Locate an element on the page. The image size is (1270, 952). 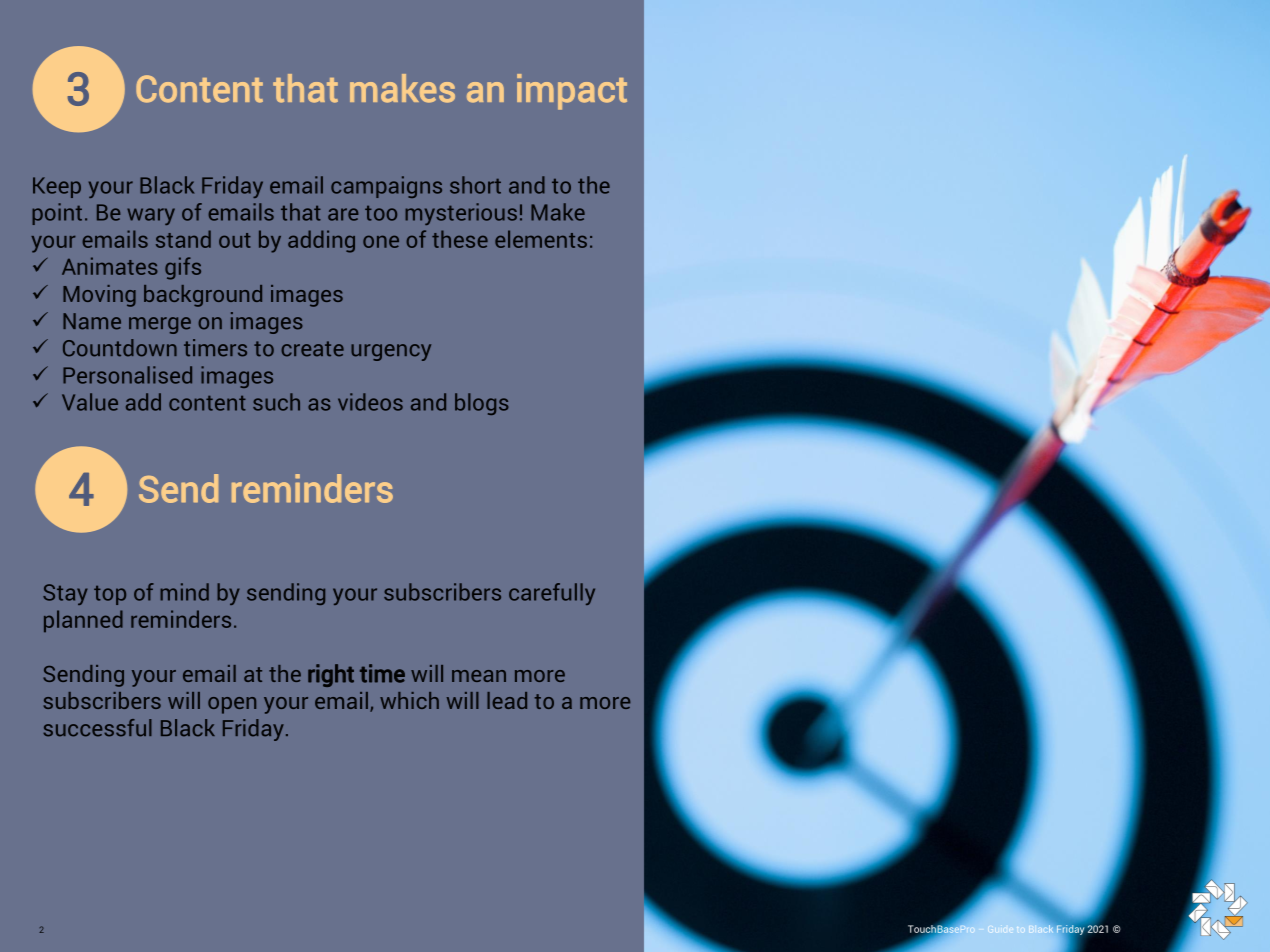
successful is located at coordinates (97, 728).
